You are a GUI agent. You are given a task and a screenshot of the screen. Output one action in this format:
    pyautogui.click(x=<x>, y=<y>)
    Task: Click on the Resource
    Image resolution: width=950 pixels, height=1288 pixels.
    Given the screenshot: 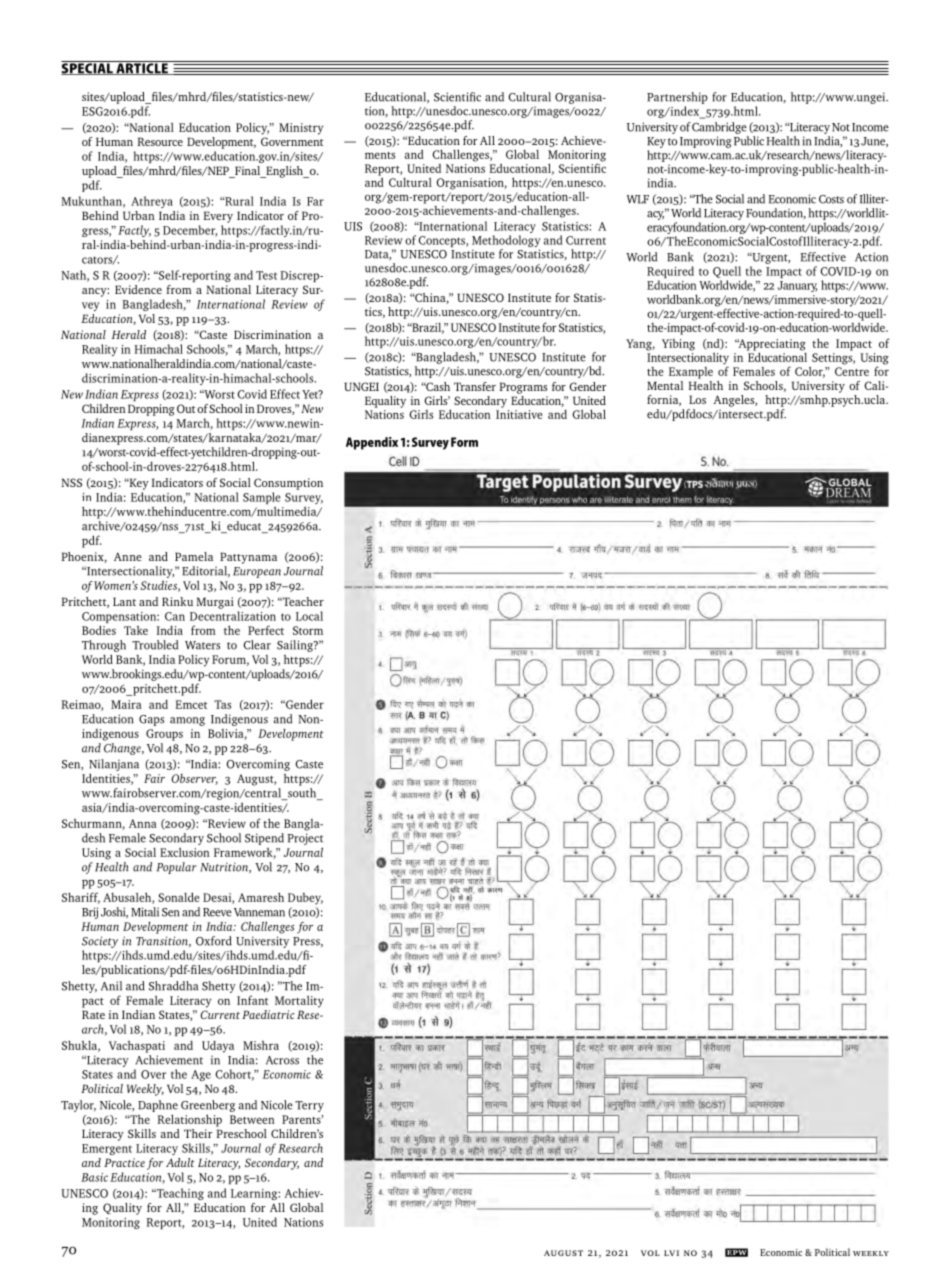 What is the action you would take?
    pyautogui.click(x=160, y=141)
